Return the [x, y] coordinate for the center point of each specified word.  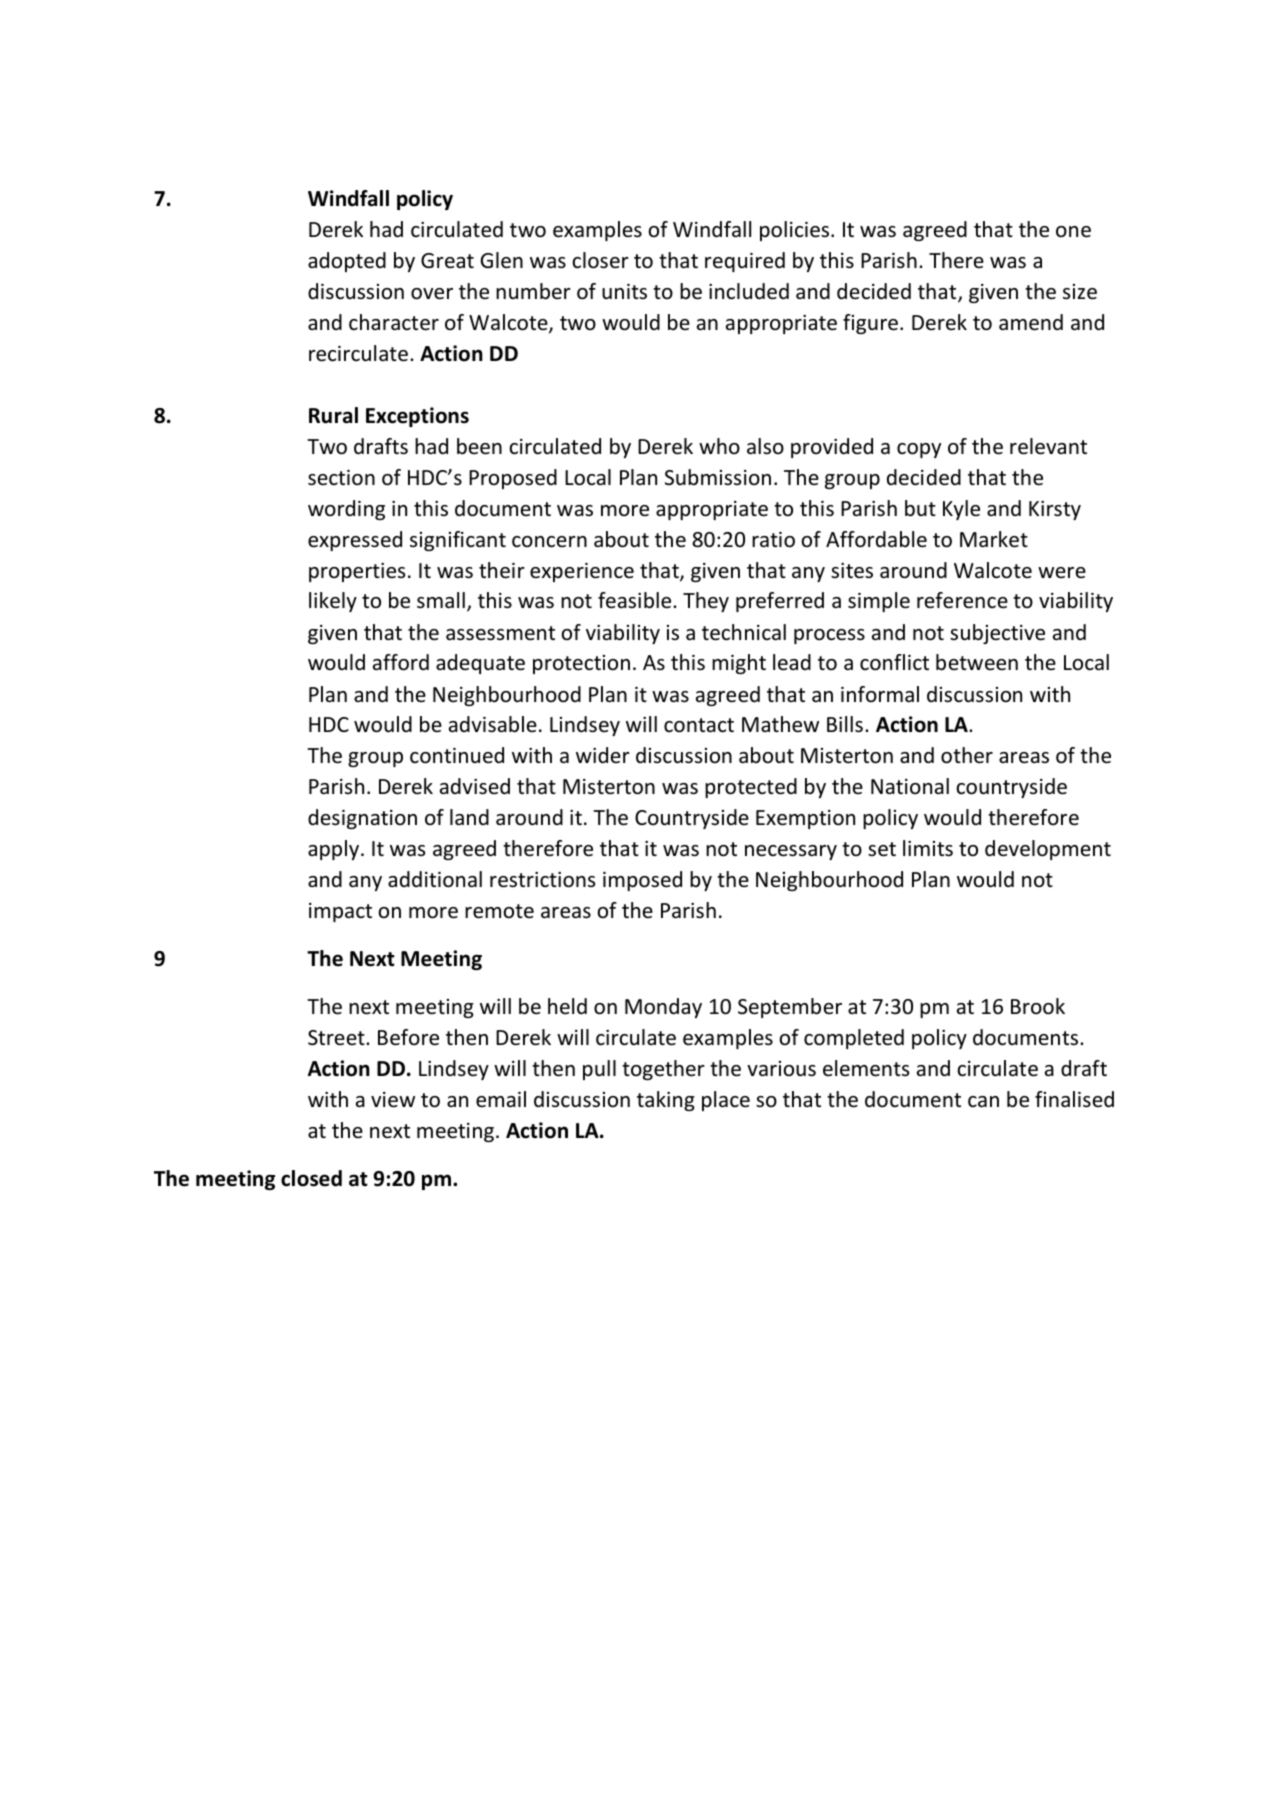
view [393, 1100]
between [977, 662]
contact [699, 725]
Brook [1038, 1006]
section [341, 478]
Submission [718, 477]
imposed [642, 881]
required [745, 262]
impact [340, 912]
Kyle [961, 510]
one [1073, 232]
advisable [493, 724]
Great [447, 261]
